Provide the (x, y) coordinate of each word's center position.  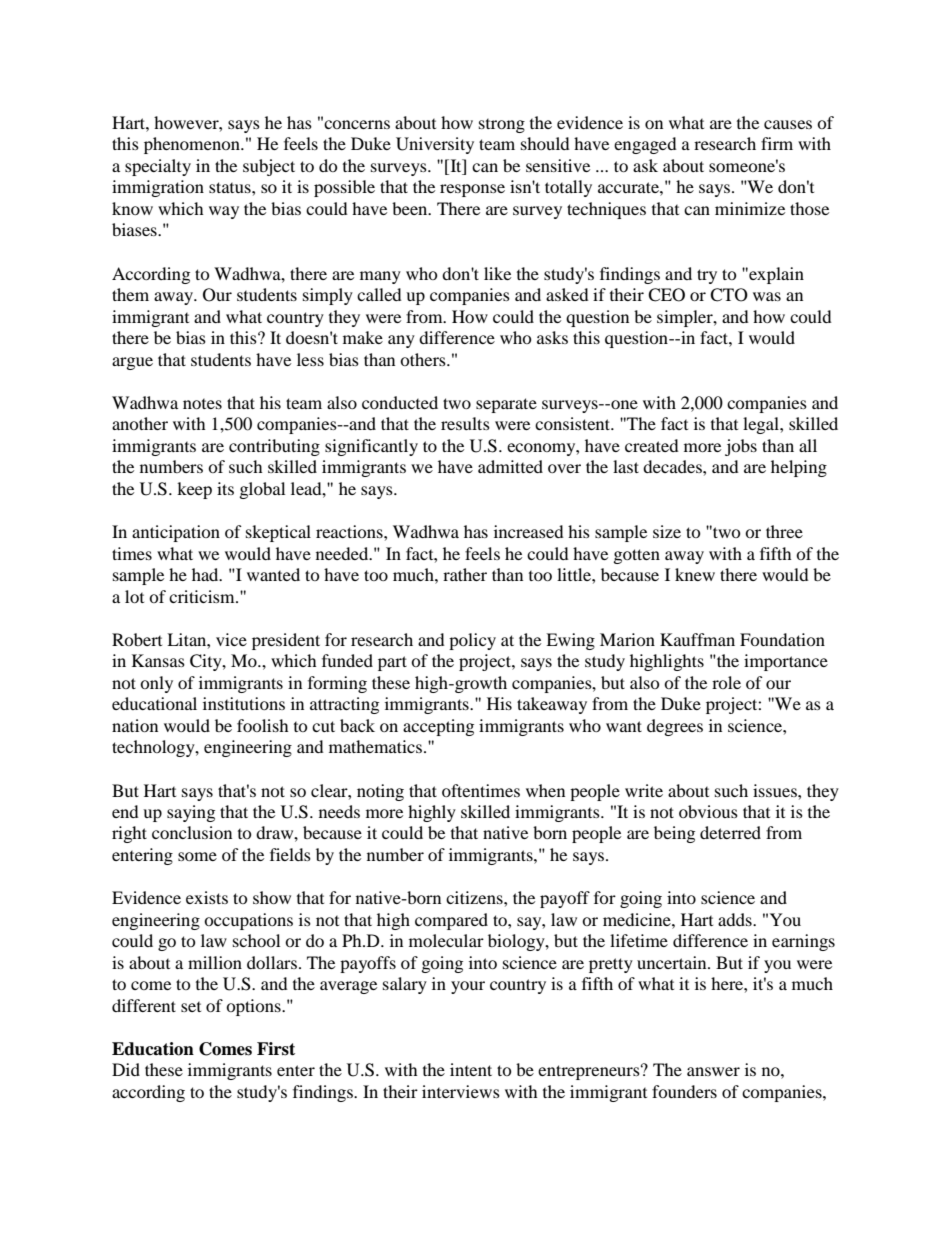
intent (471, 1069)
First (276, 1049)
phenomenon (193, 145)
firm (777, 143)
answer (713, 1071)
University (435, 145)
